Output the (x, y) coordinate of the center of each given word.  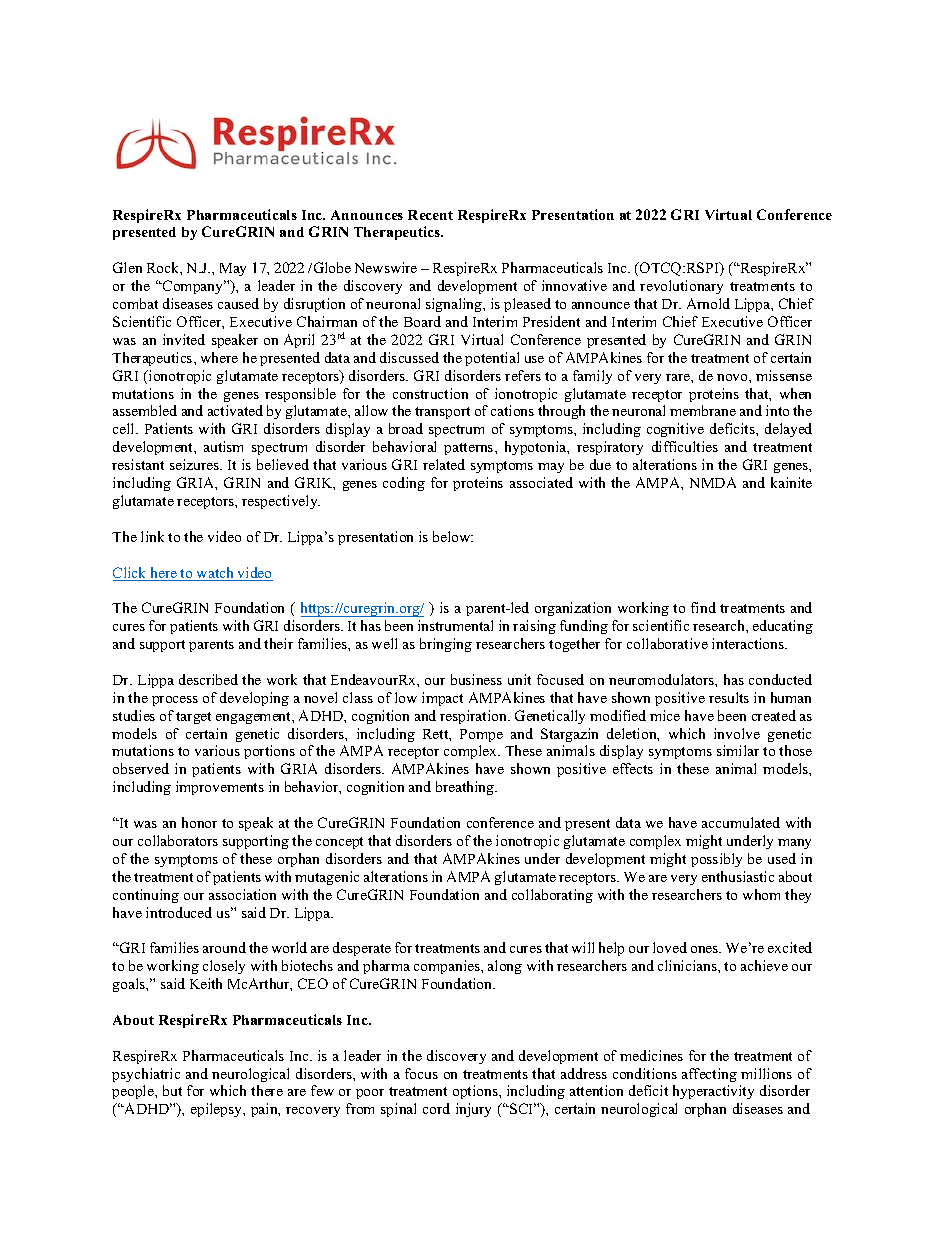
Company (193, 287)
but (172, 1090)
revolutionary (681, 287)
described (208, 679)
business (476, 679)
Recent (430, 215)
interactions (749, 643)
